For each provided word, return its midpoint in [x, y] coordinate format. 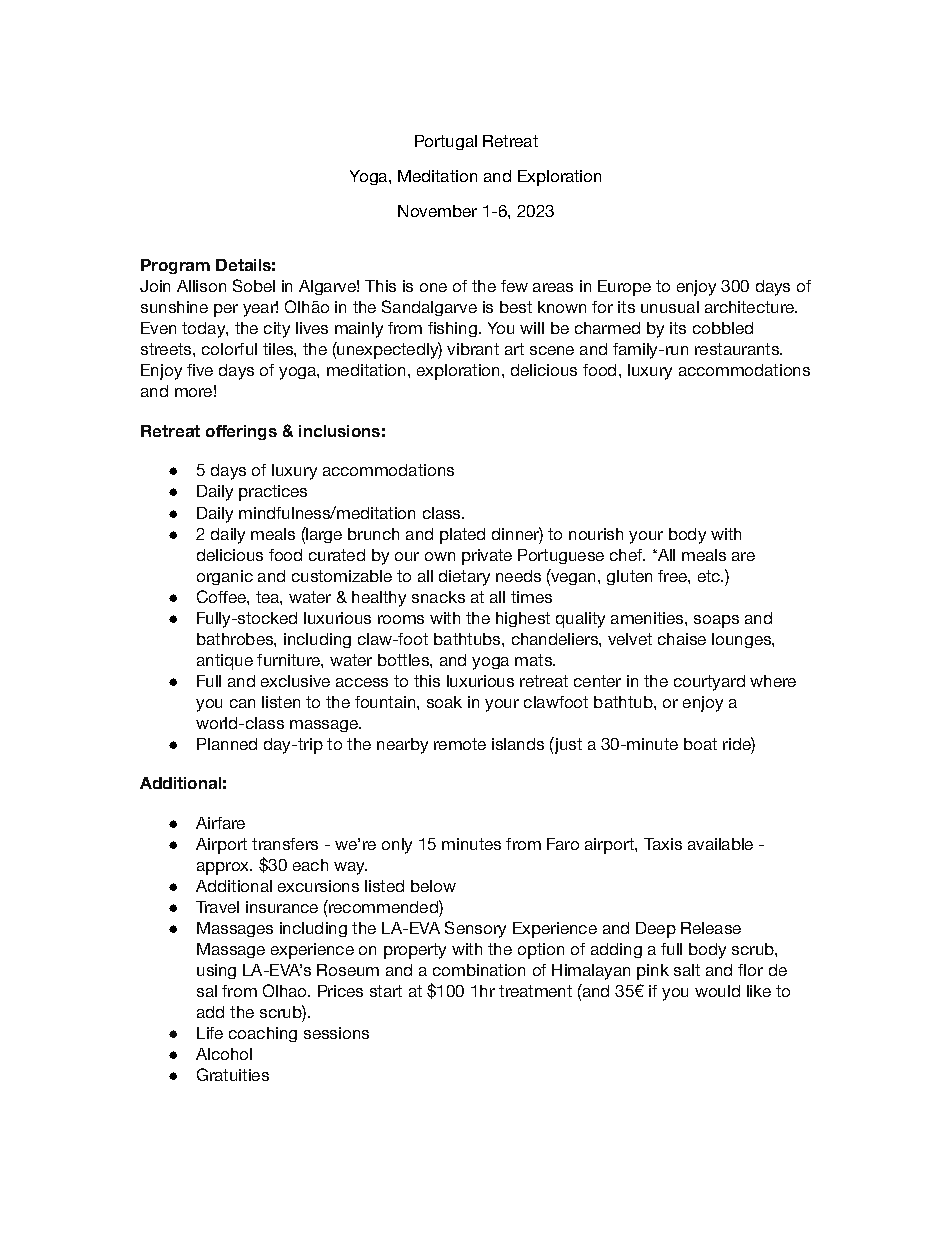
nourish [596, 534]
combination [479, 970]
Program [175, 266]
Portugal [446, 142]
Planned [227, 744]
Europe [624, 288]
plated [462, 536]
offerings [241, 432]
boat [700, 744]
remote [460, 744]
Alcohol [224, 1054]
